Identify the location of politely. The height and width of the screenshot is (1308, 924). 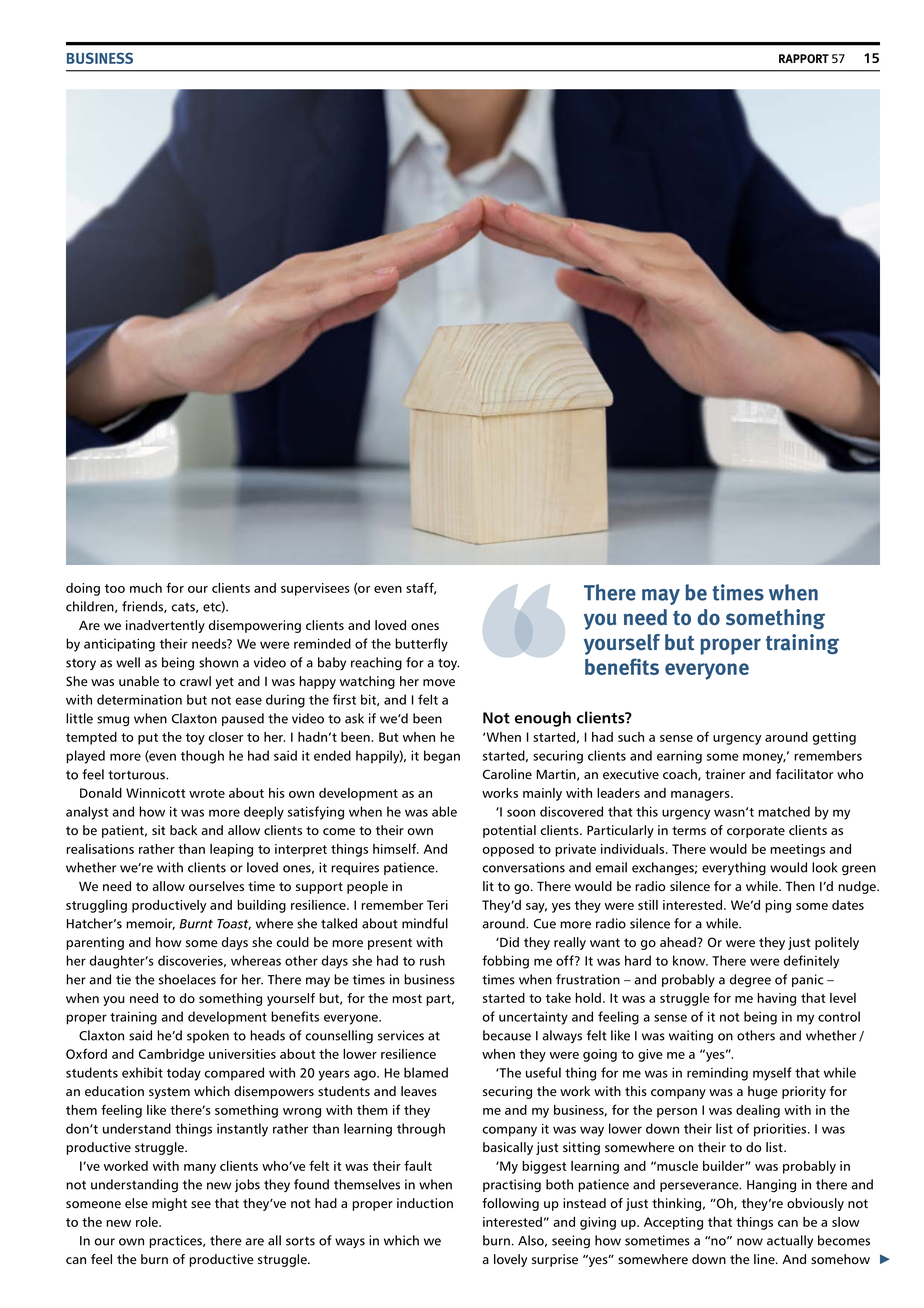
(837, 943).
